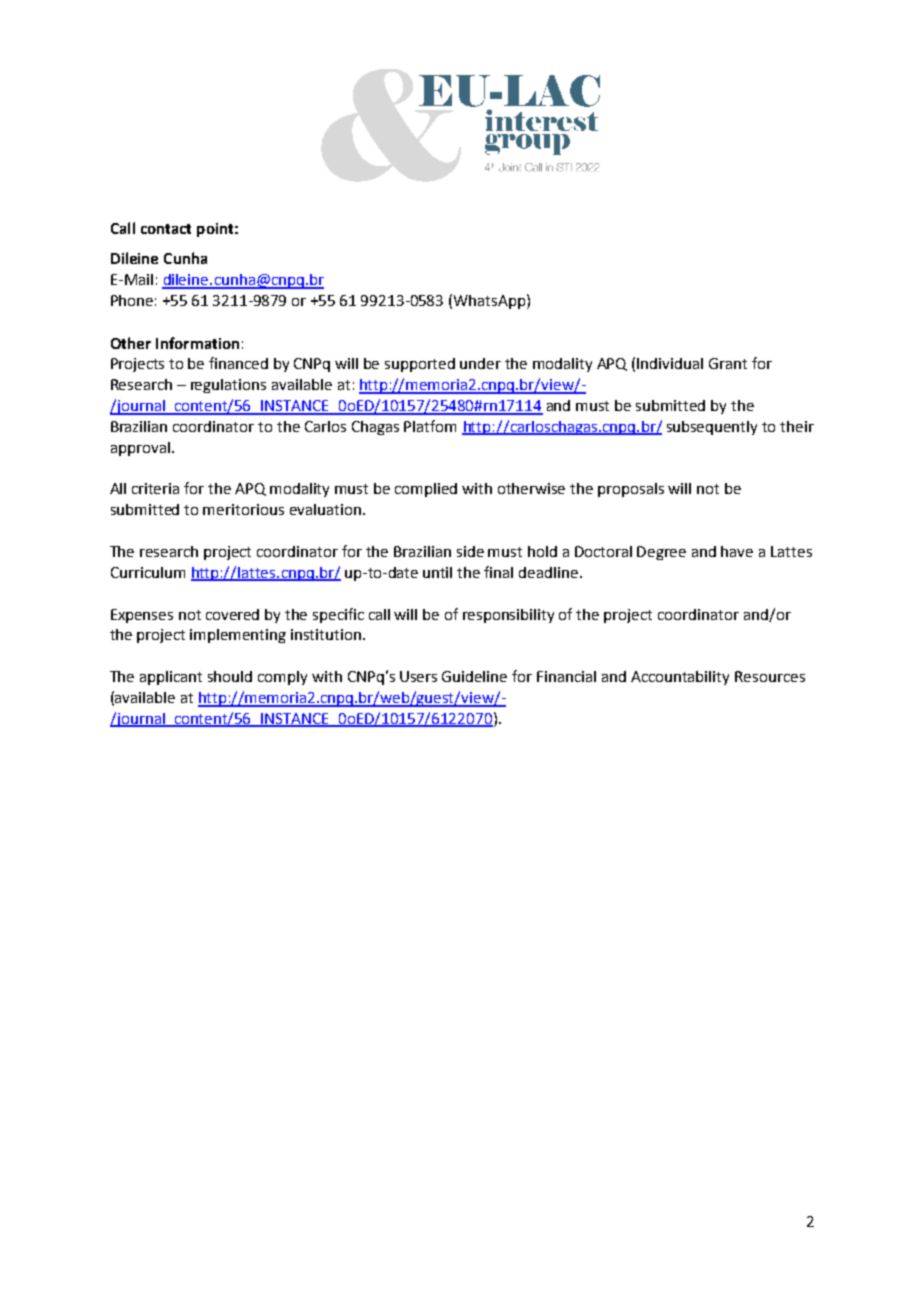 Image resolution: width=924 pixels, height=1308 pixels. I want to click on under, so click(480, 363).
